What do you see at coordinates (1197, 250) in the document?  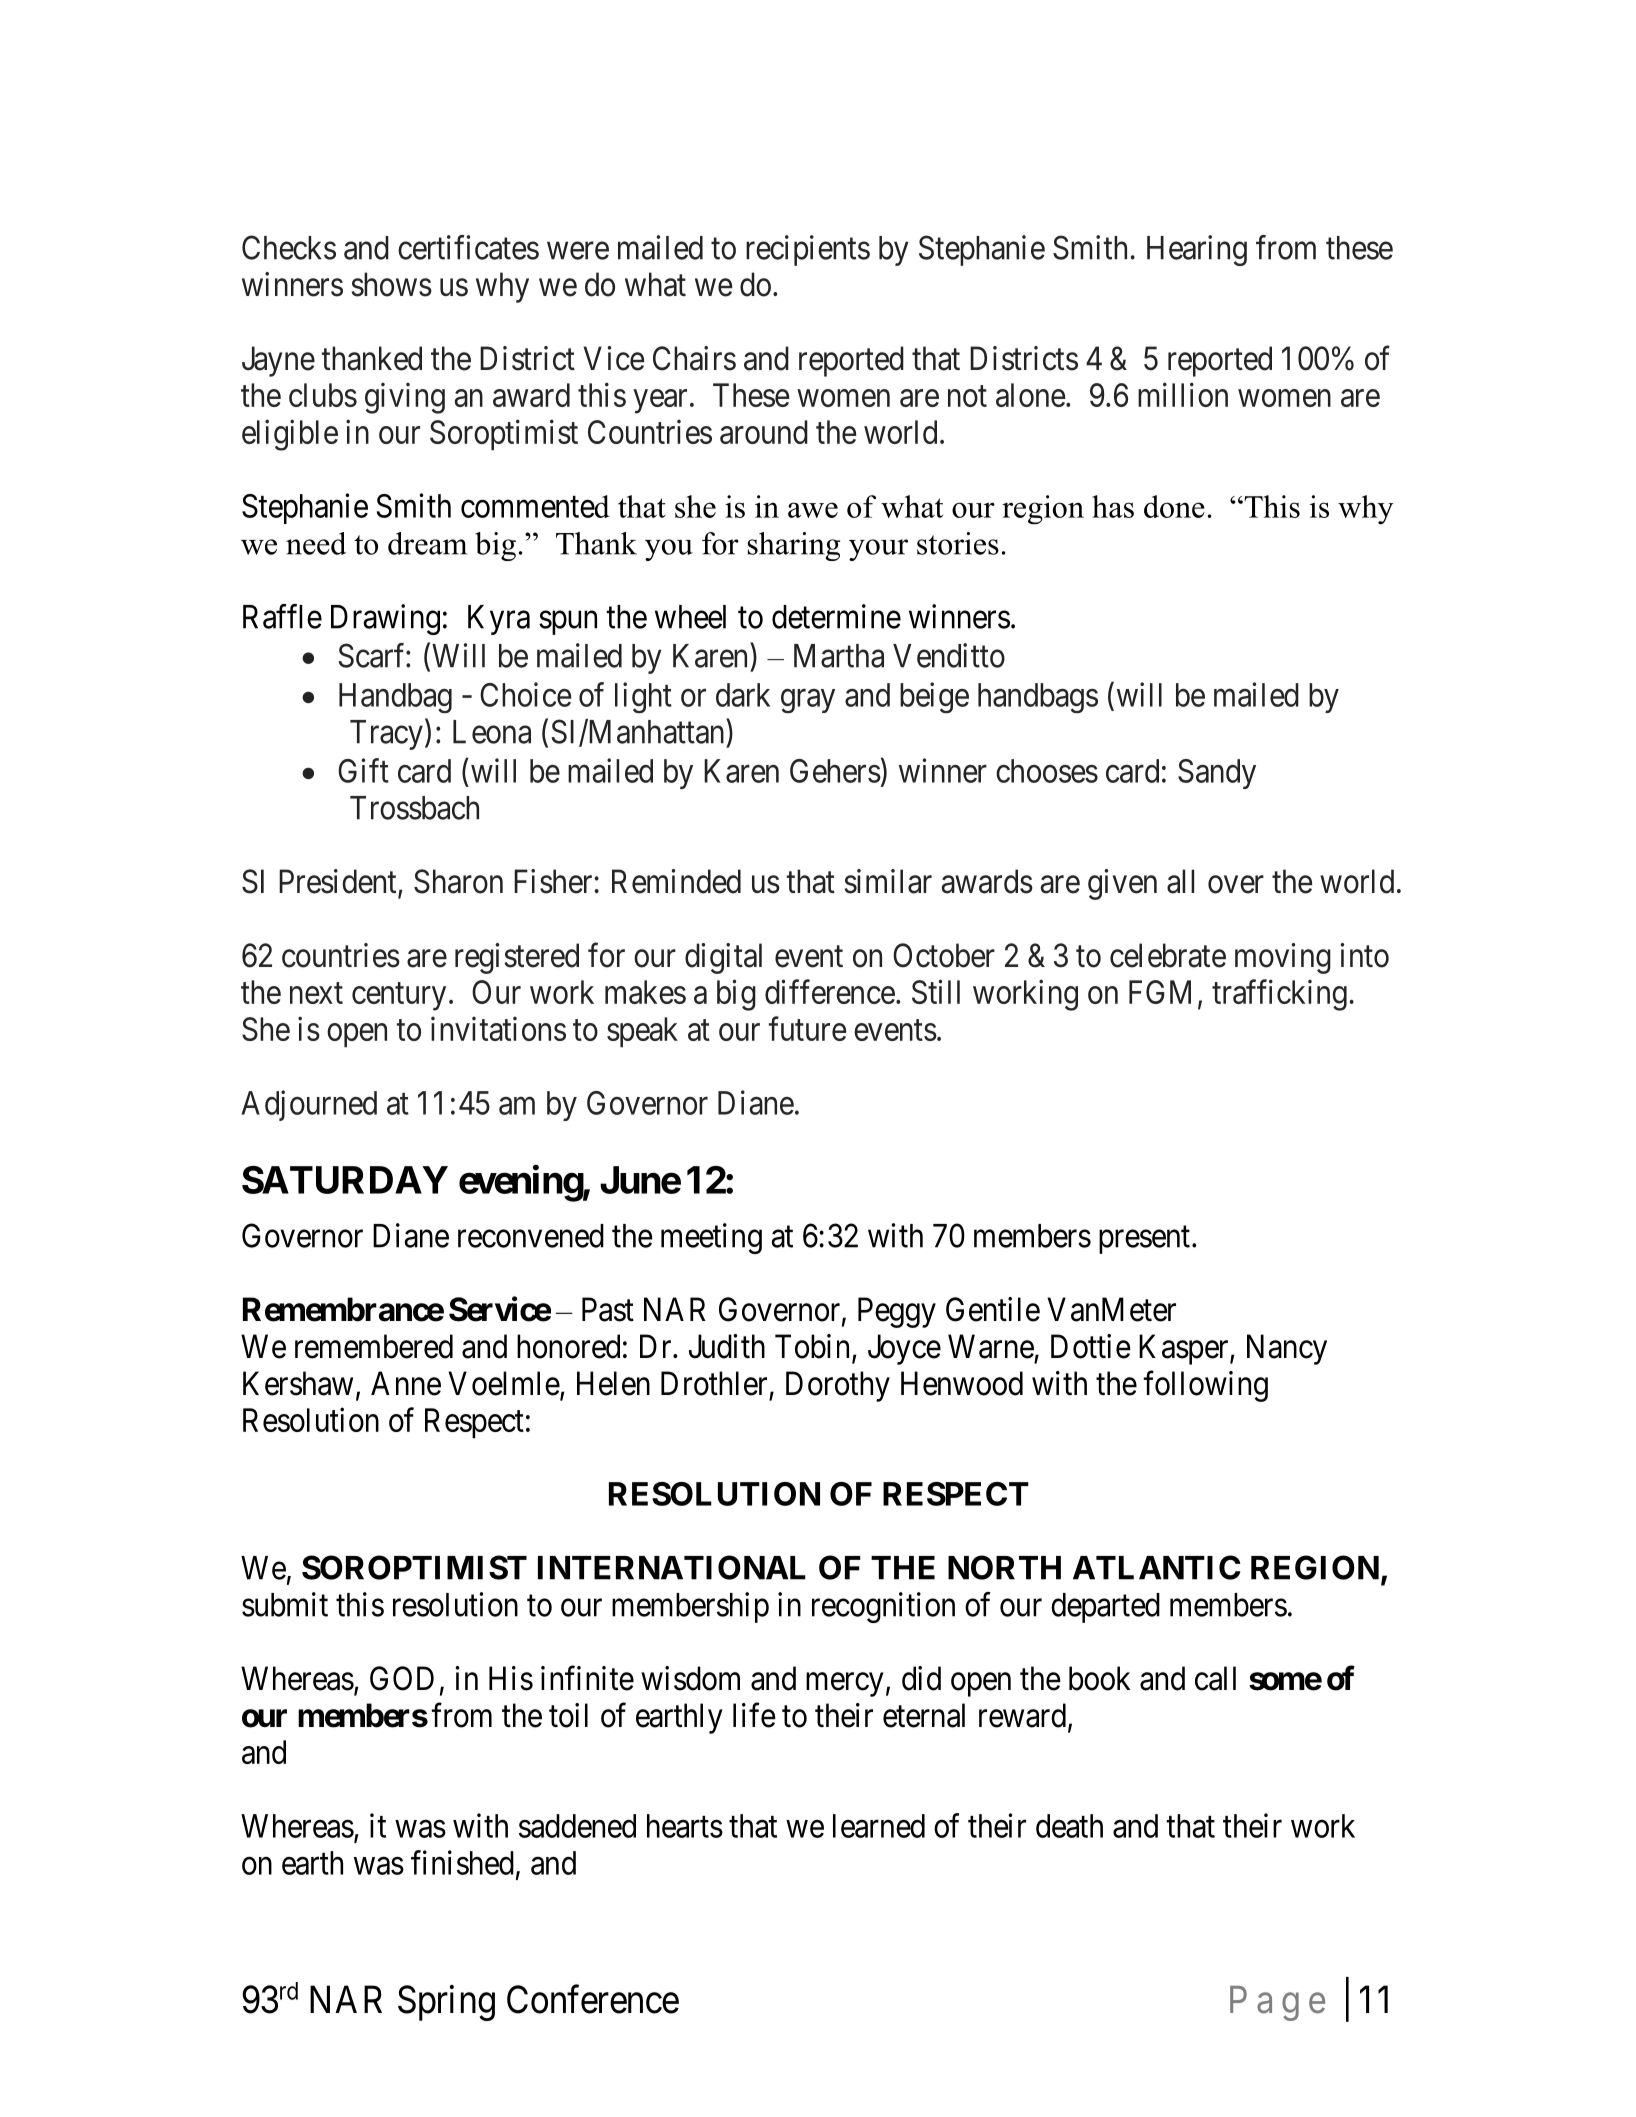 I see `Hearing` at bounding box center [1197, 250].
